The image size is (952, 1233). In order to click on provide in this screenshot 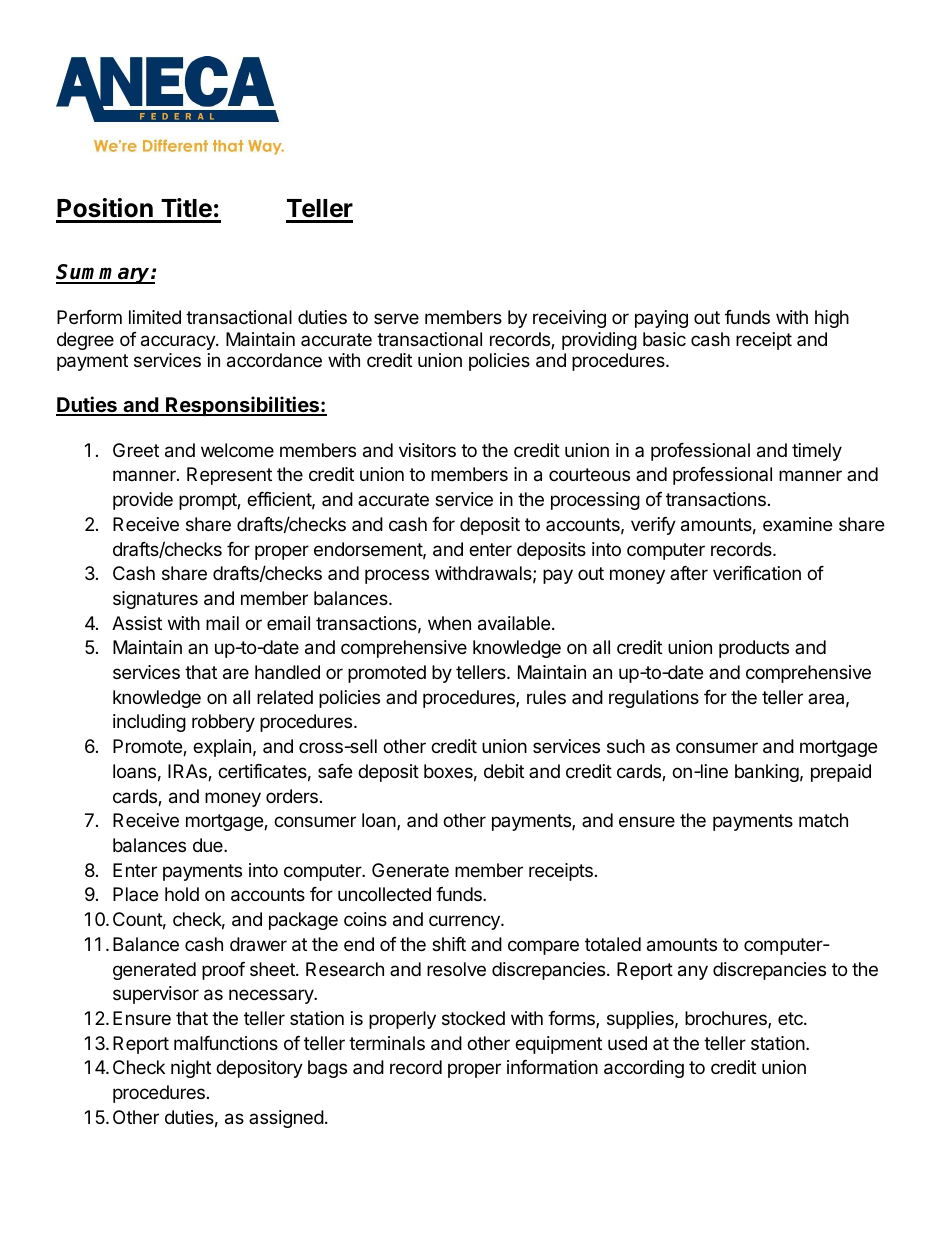, I will do `click(143, 501)`.
